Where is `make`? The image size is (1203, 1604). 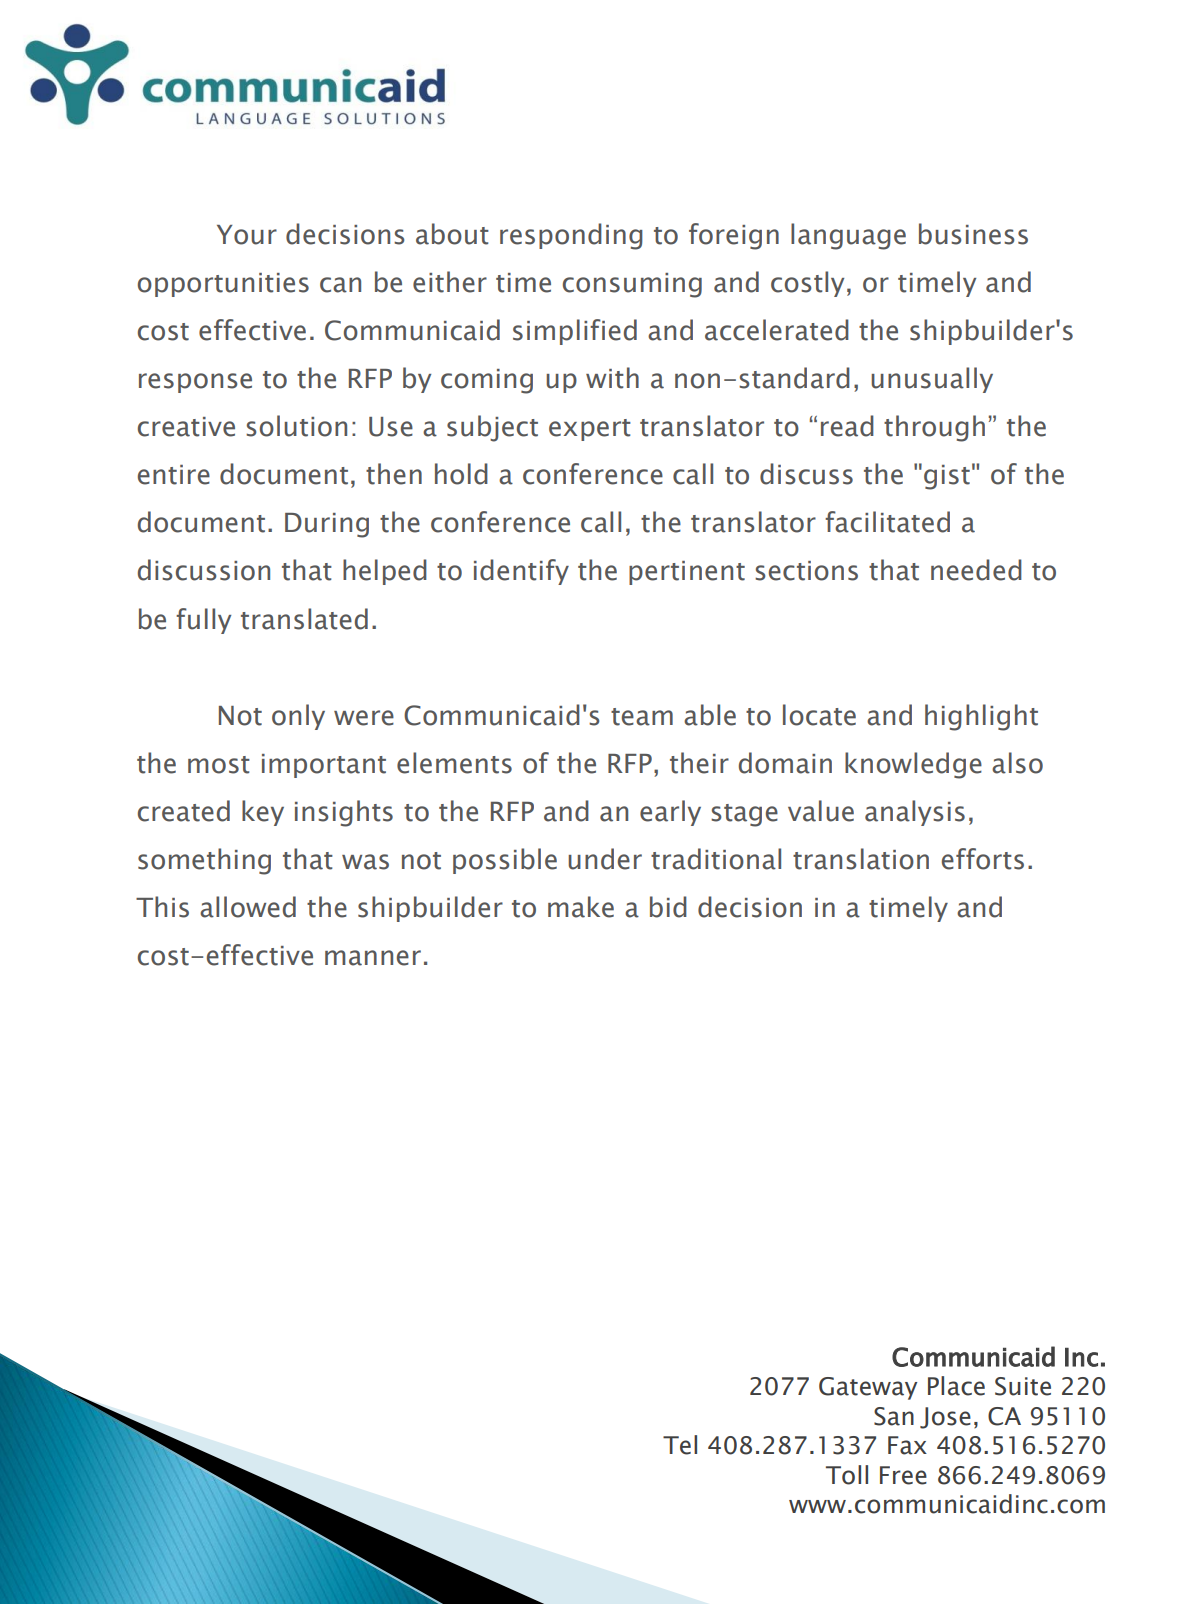 make is located at coordinates (581, 907).
